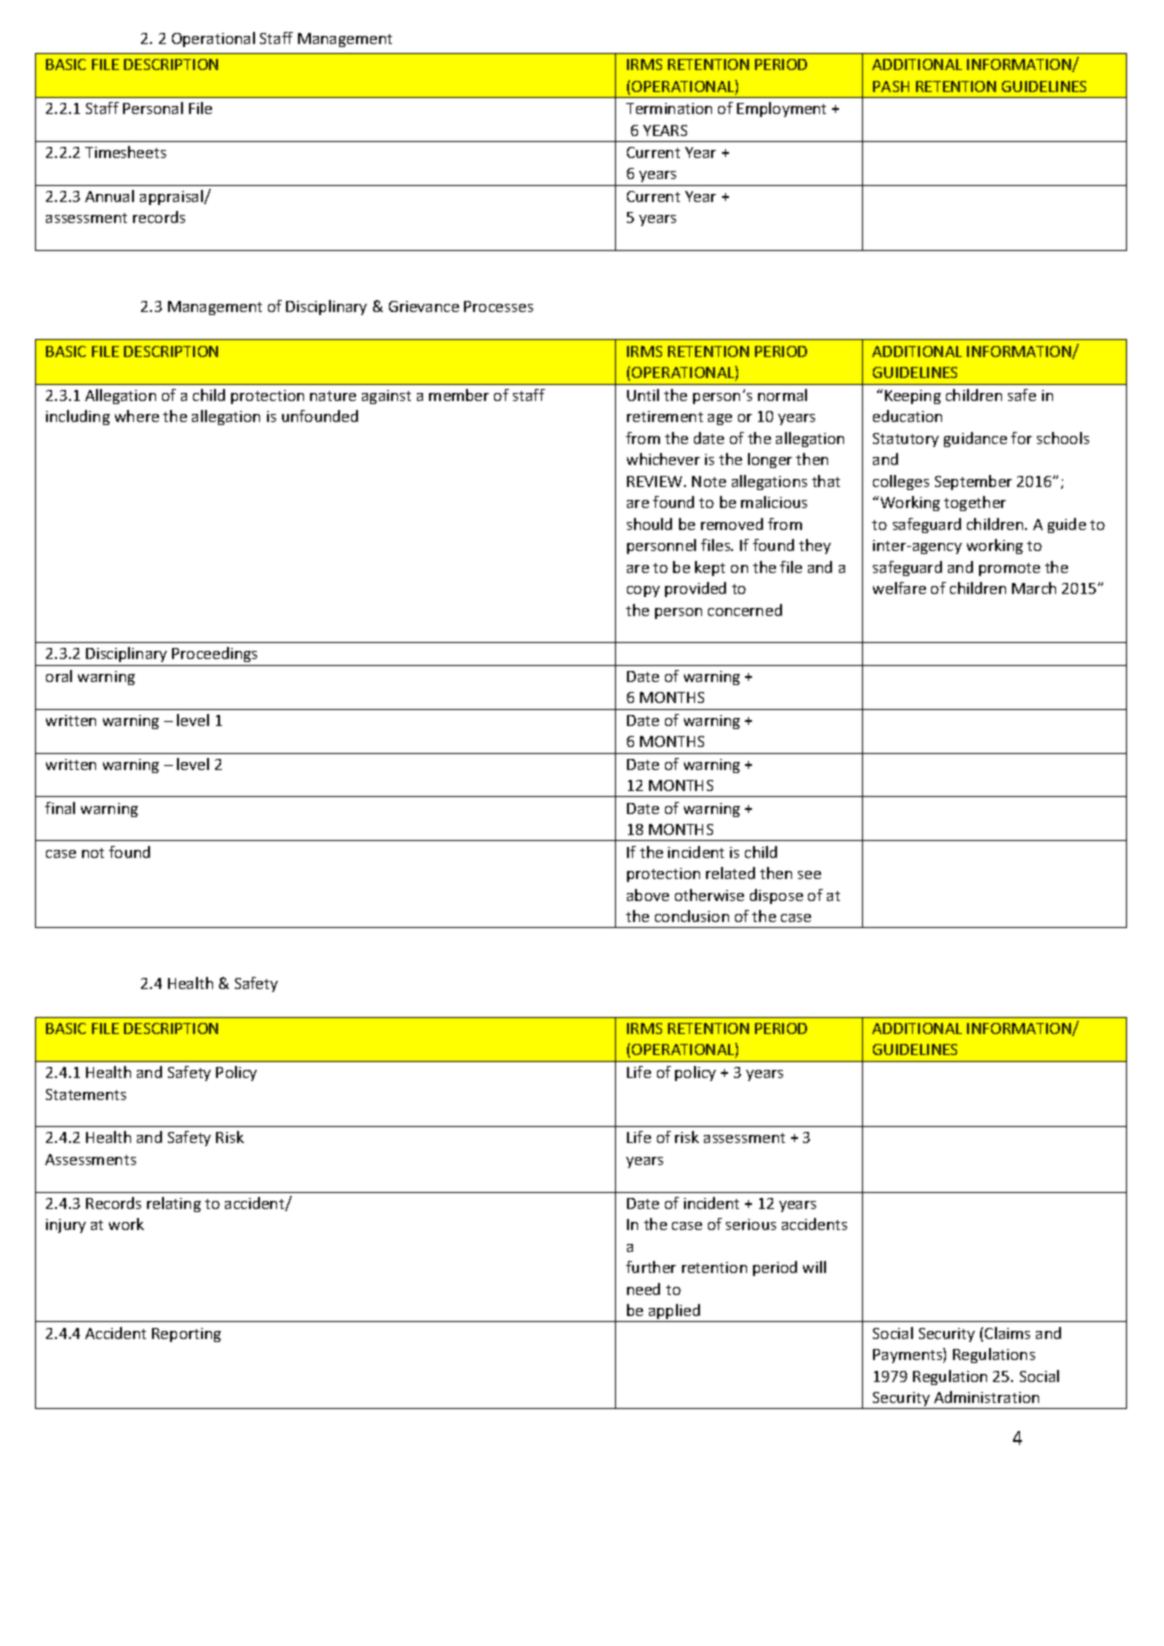 The image size is (1164, 1646). What do you see at coordinates (125, 152) in the page?
I see `Timesheets` at bounding box center [125, 152].
